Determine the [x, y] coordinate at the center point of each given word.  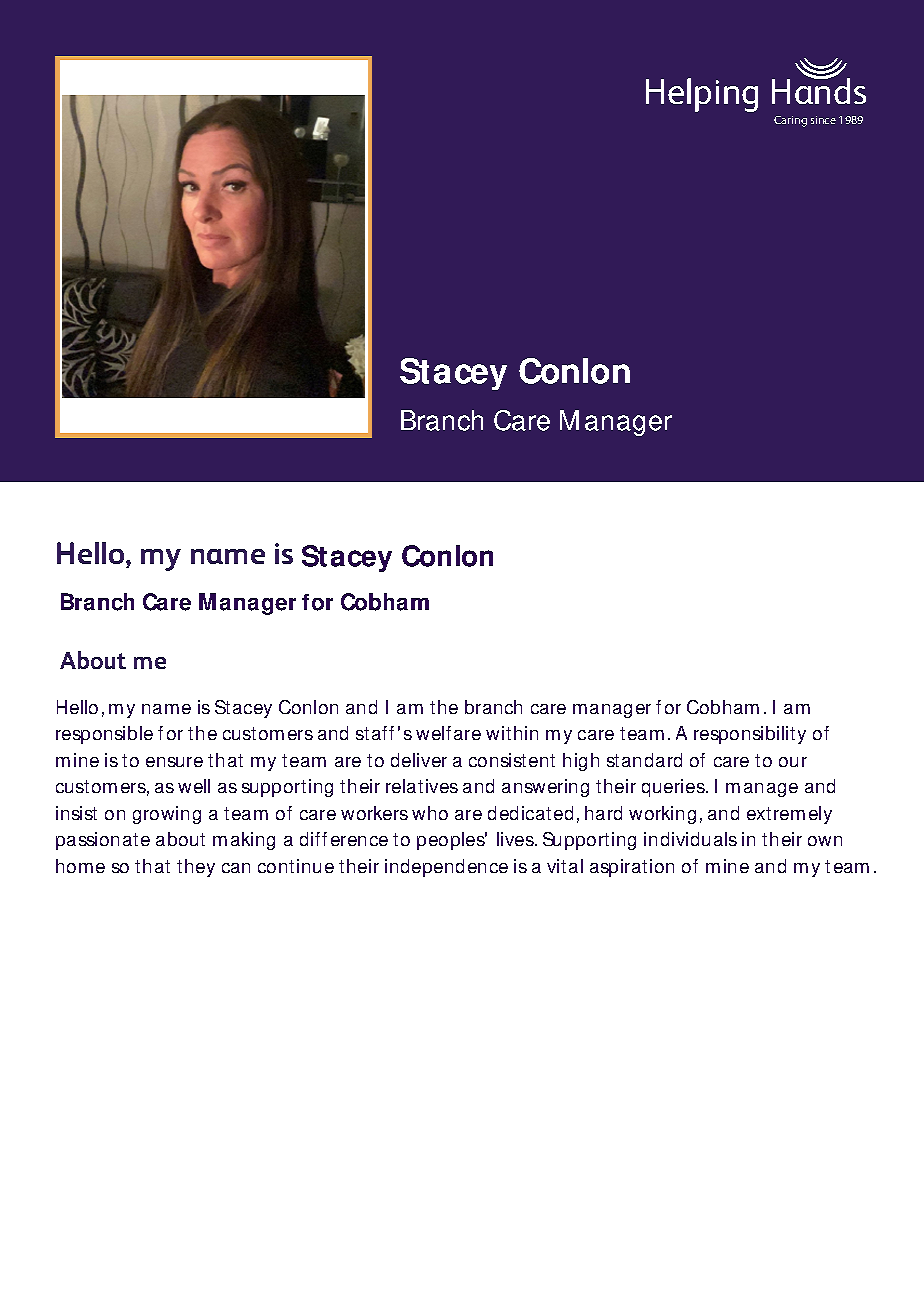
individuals [690, 839]
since [823, 120]
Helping [702, 95]
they [196, 868]
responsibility [750, 735]
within [512, 733]
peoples [452, 841]
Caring [790, 121]
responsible [104, 735]
